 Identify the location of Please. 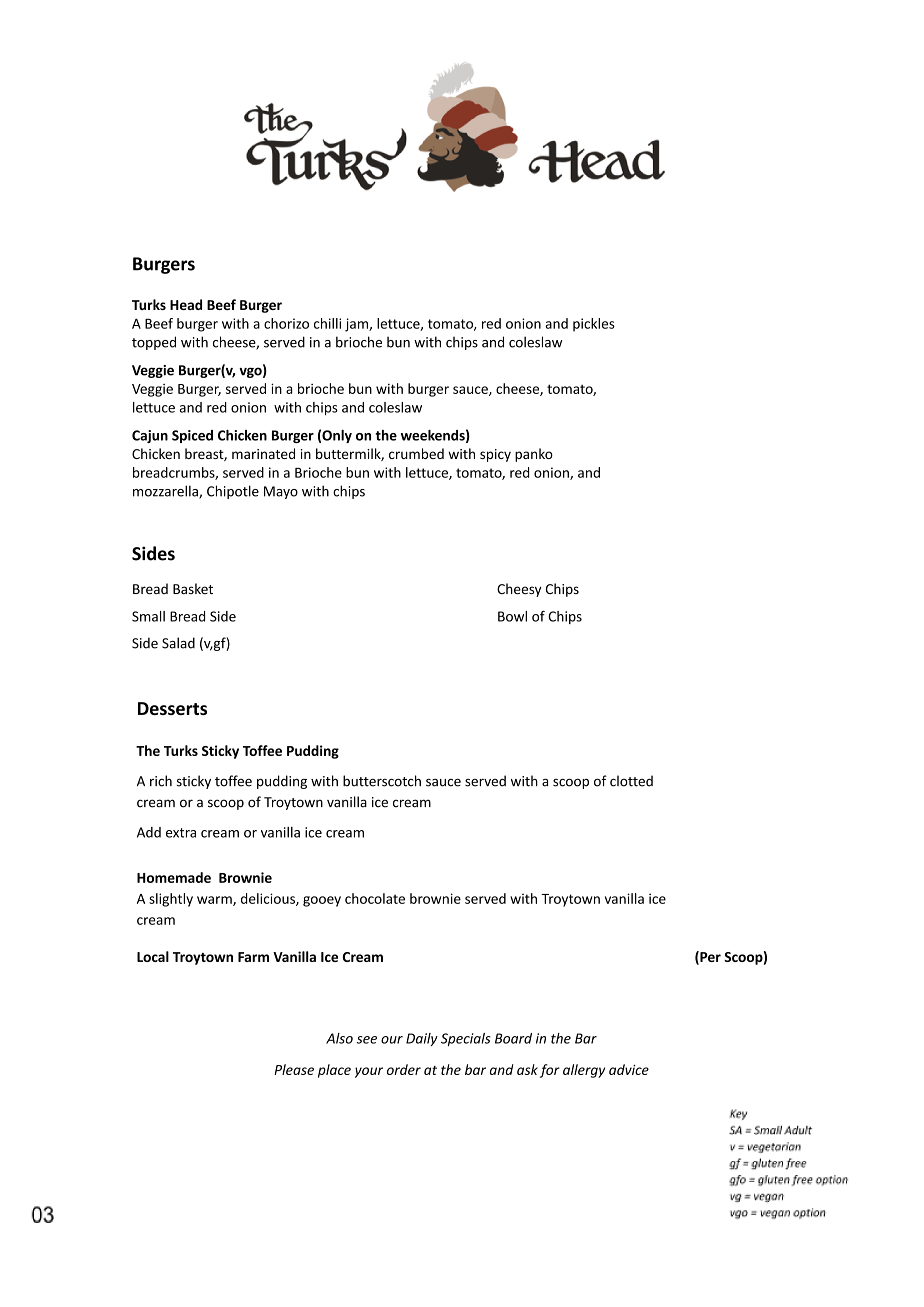
(294, 1069).
